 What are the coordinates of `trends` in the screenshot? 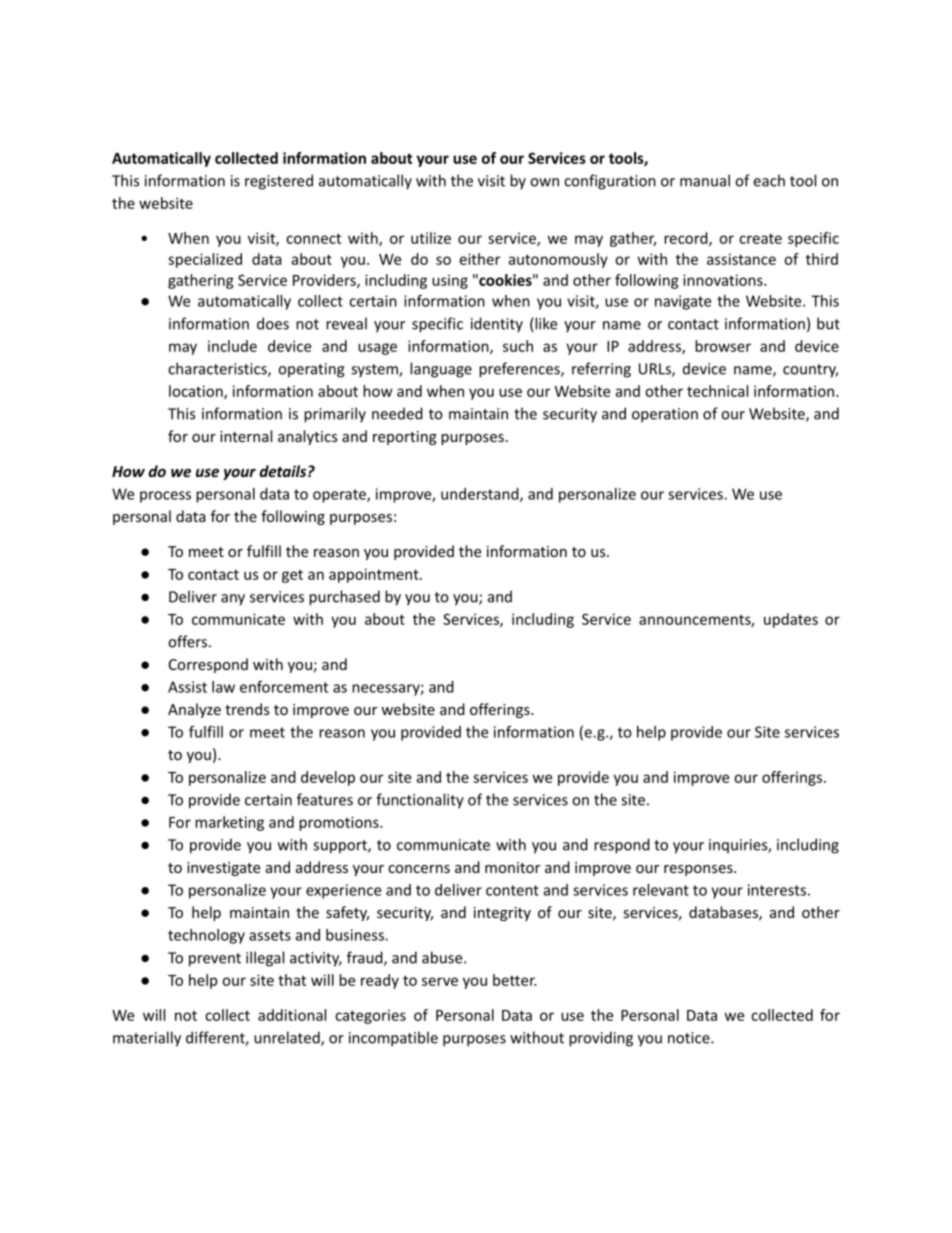 It's located at (247, 709).
